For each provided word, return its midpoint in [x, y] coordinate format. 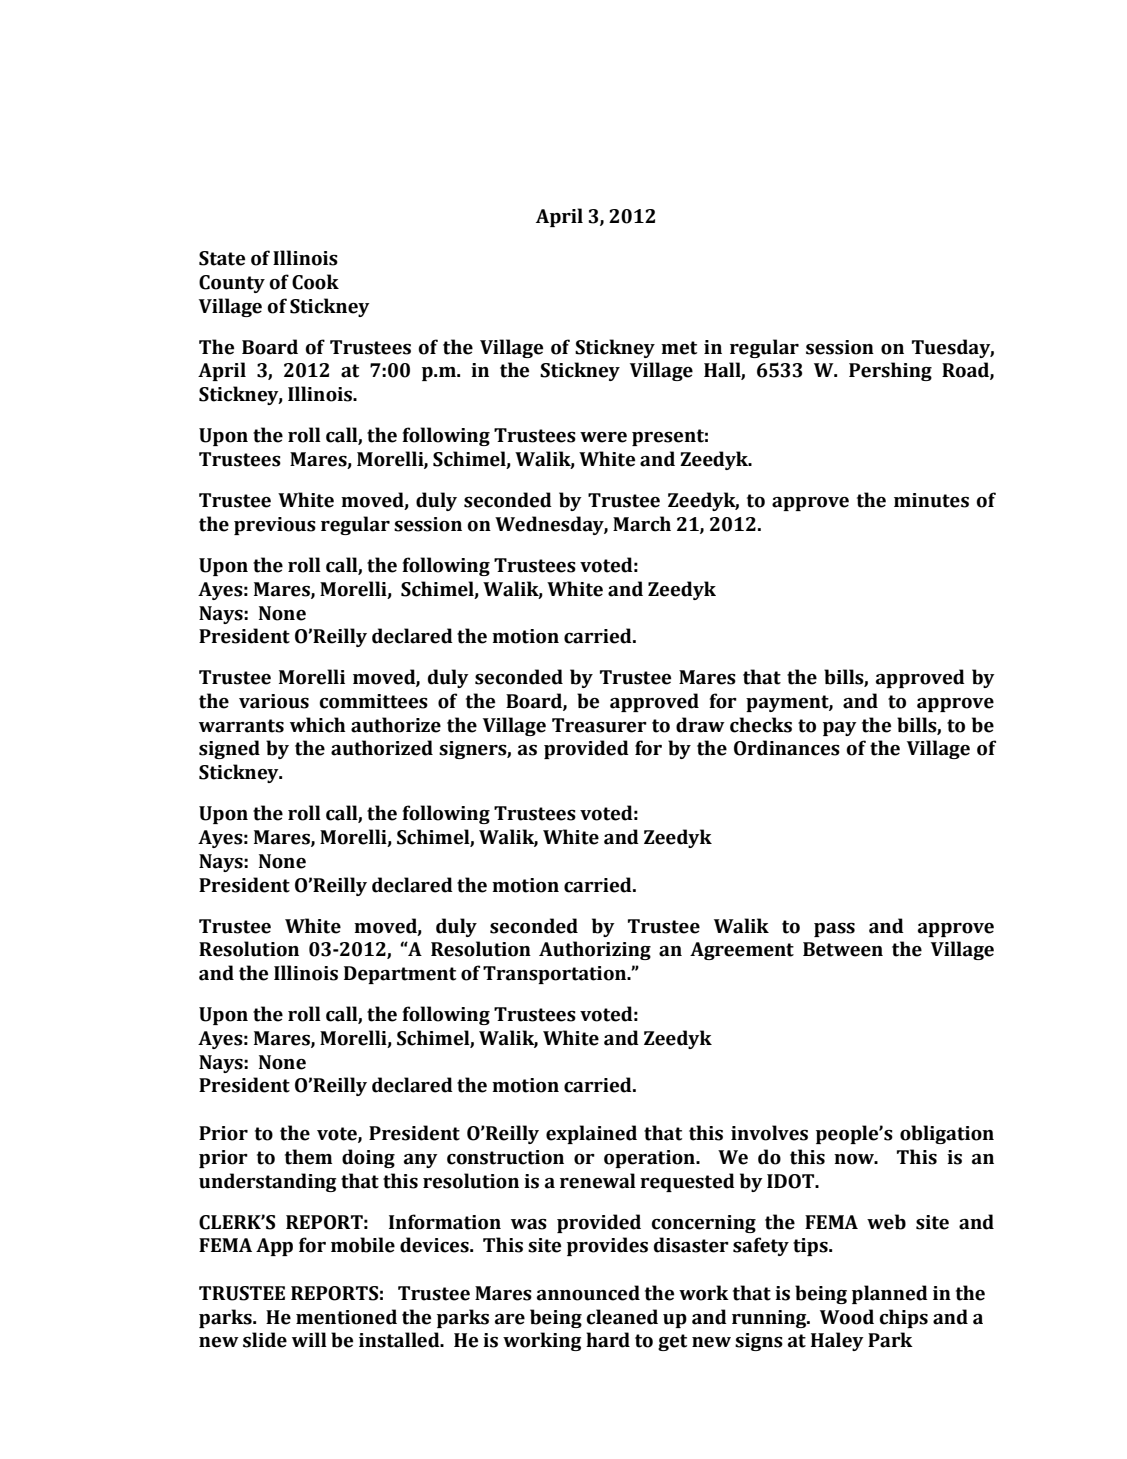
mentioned [346, 1317]
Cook [315, 282]
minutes [931, 500]
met [679, 348]
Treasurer [599, 725]
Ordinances [787, 748]
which [318, 725]
